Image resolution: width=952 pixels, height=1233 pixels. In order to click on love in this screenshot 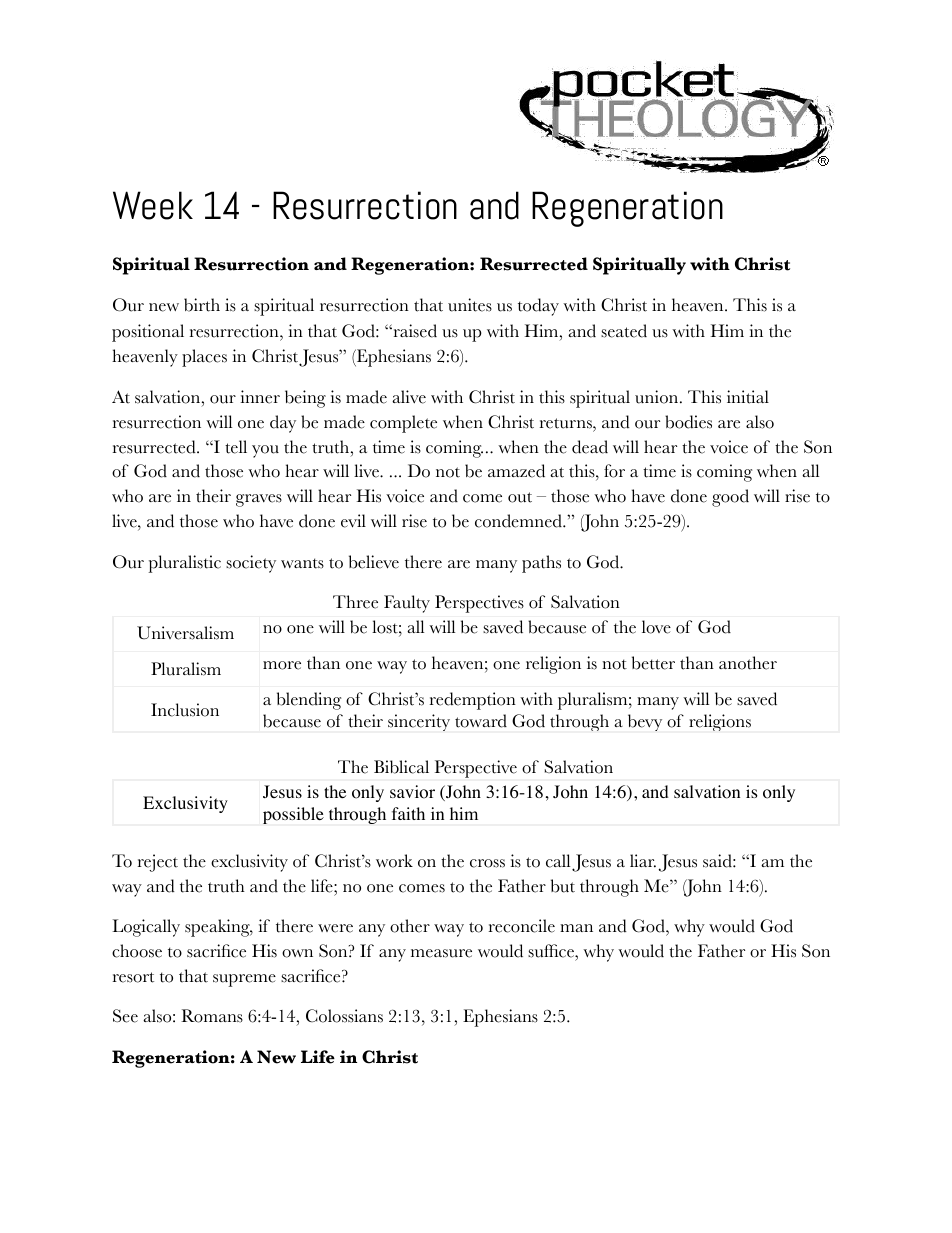, I will do `click(656, 627)`.
